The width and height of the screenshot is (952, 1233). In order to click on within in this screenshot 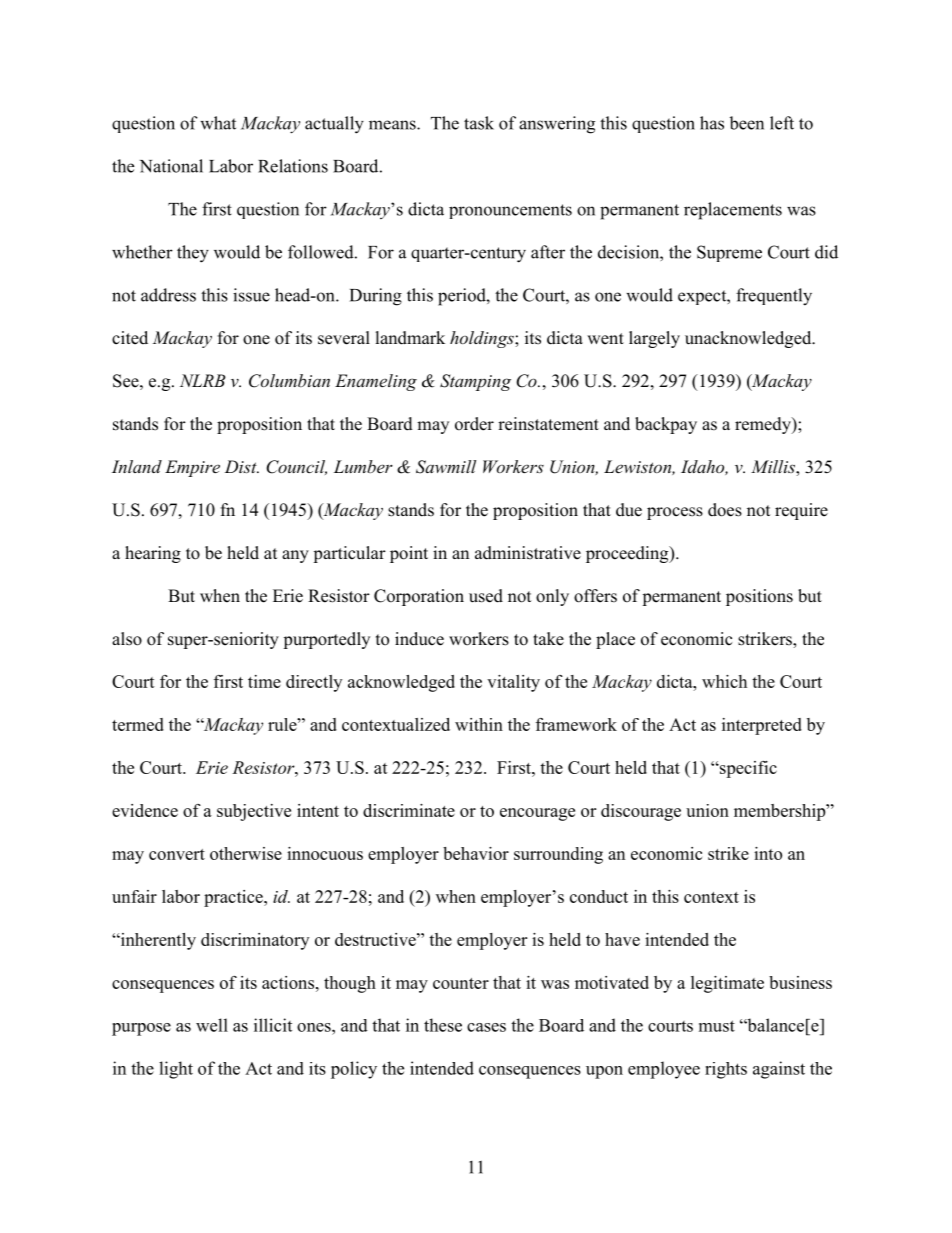, I will do `click(479, 724)`.
